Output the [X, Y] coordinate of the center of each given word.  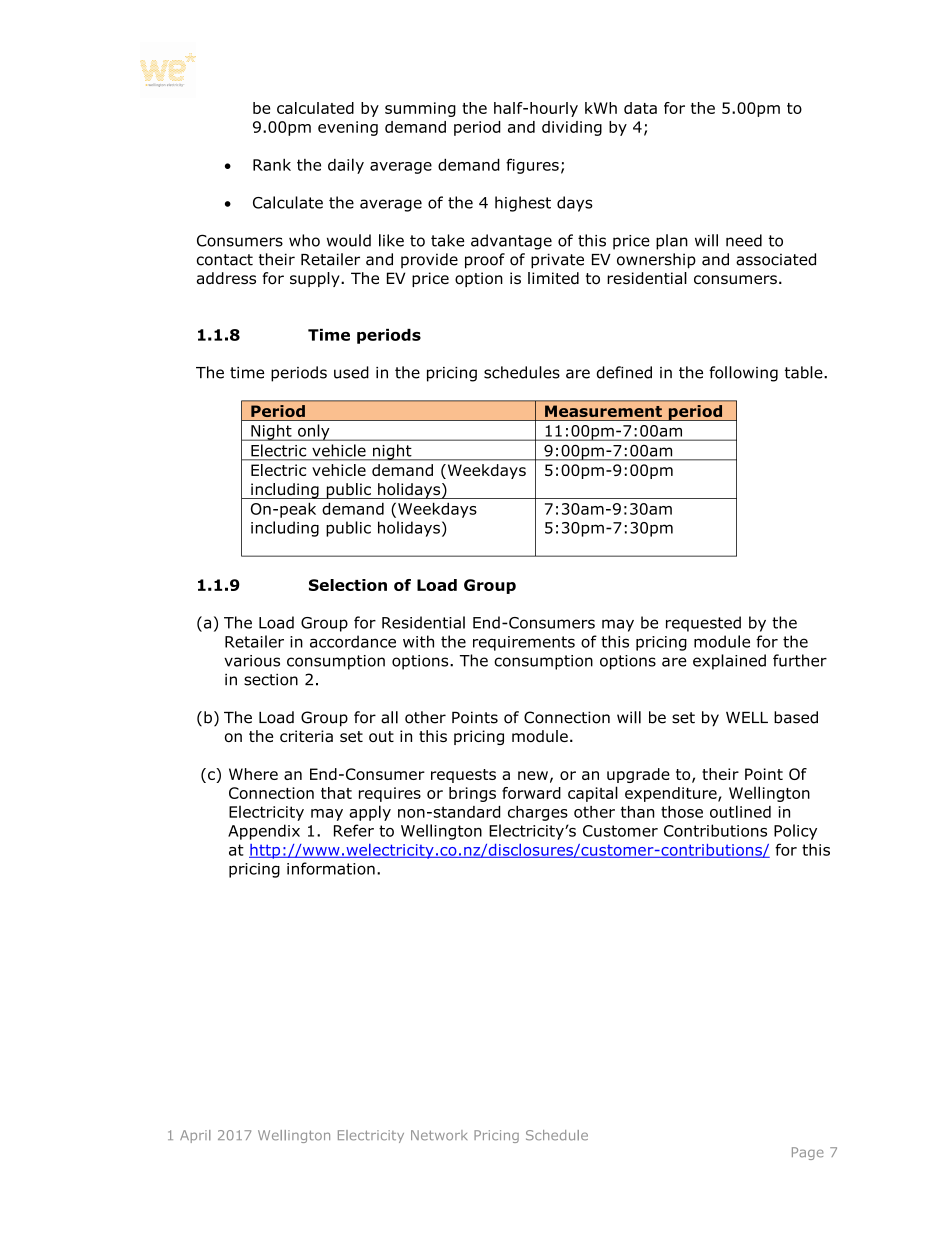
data [640, 108]
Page [808, 1153]
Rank [272, 165]
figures [532, 166]
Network [439, 1135]
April [195, 1136]
